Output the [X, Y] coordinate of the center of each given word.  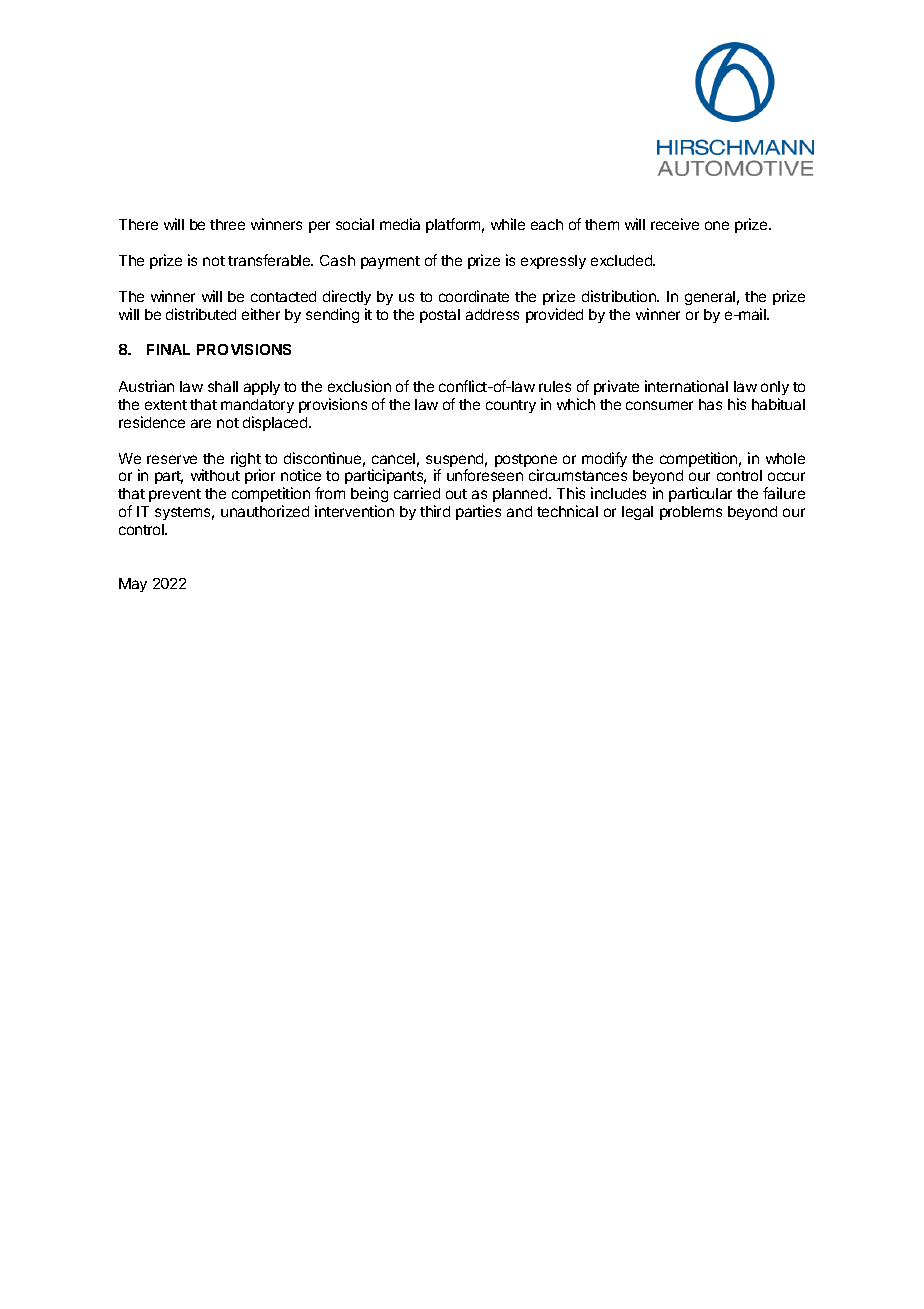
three [227, 224]
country [511, 406]
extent [166, 405]
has [710, 404]
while [508, 224]
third [435, 511]
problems [691, 513]
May [133, 585]
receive [675, 224]
